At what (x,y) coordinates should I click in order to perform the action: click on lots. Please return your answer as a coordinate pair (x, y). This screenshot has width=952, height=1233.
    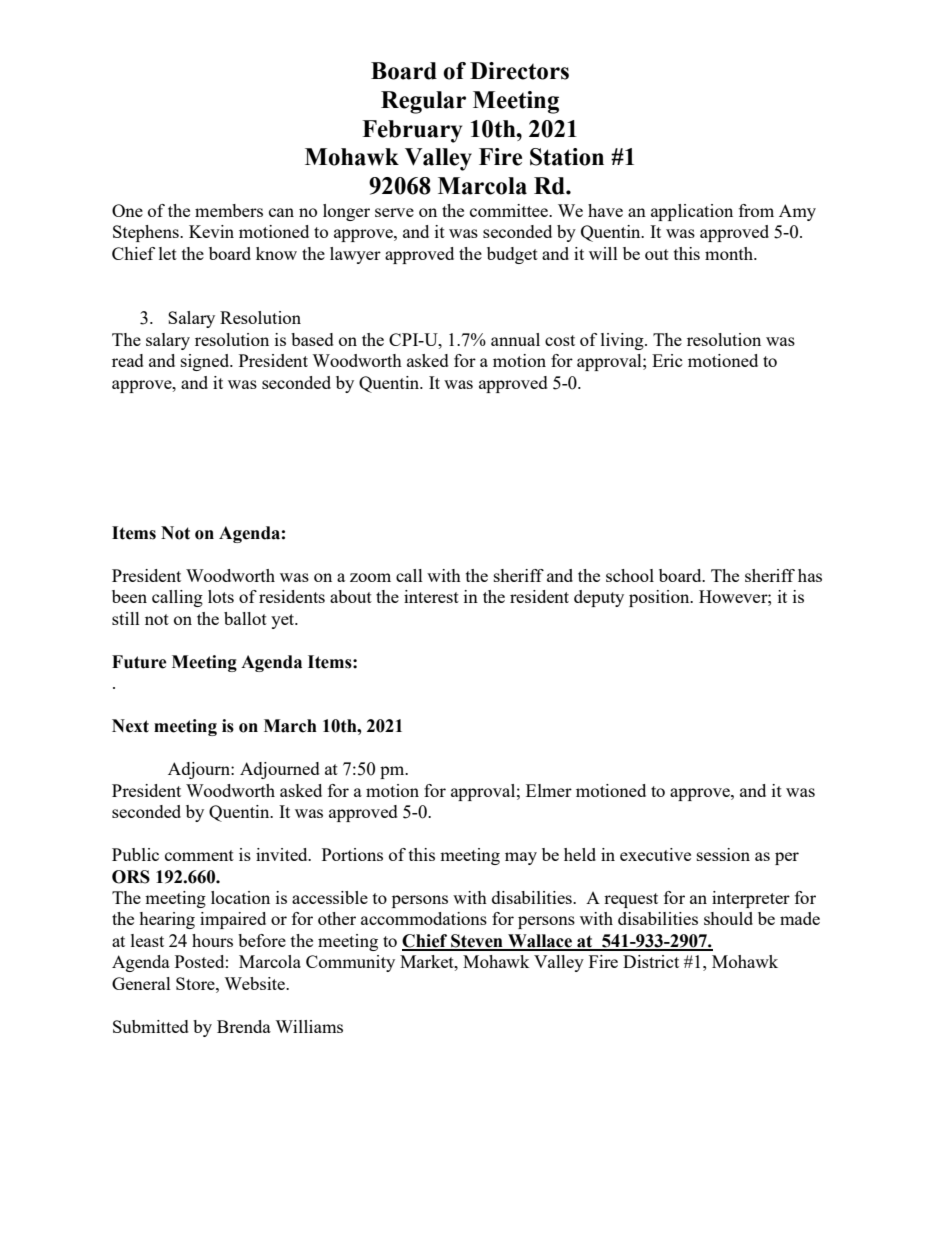
    Looking at the image, I should click on (221, 596).
